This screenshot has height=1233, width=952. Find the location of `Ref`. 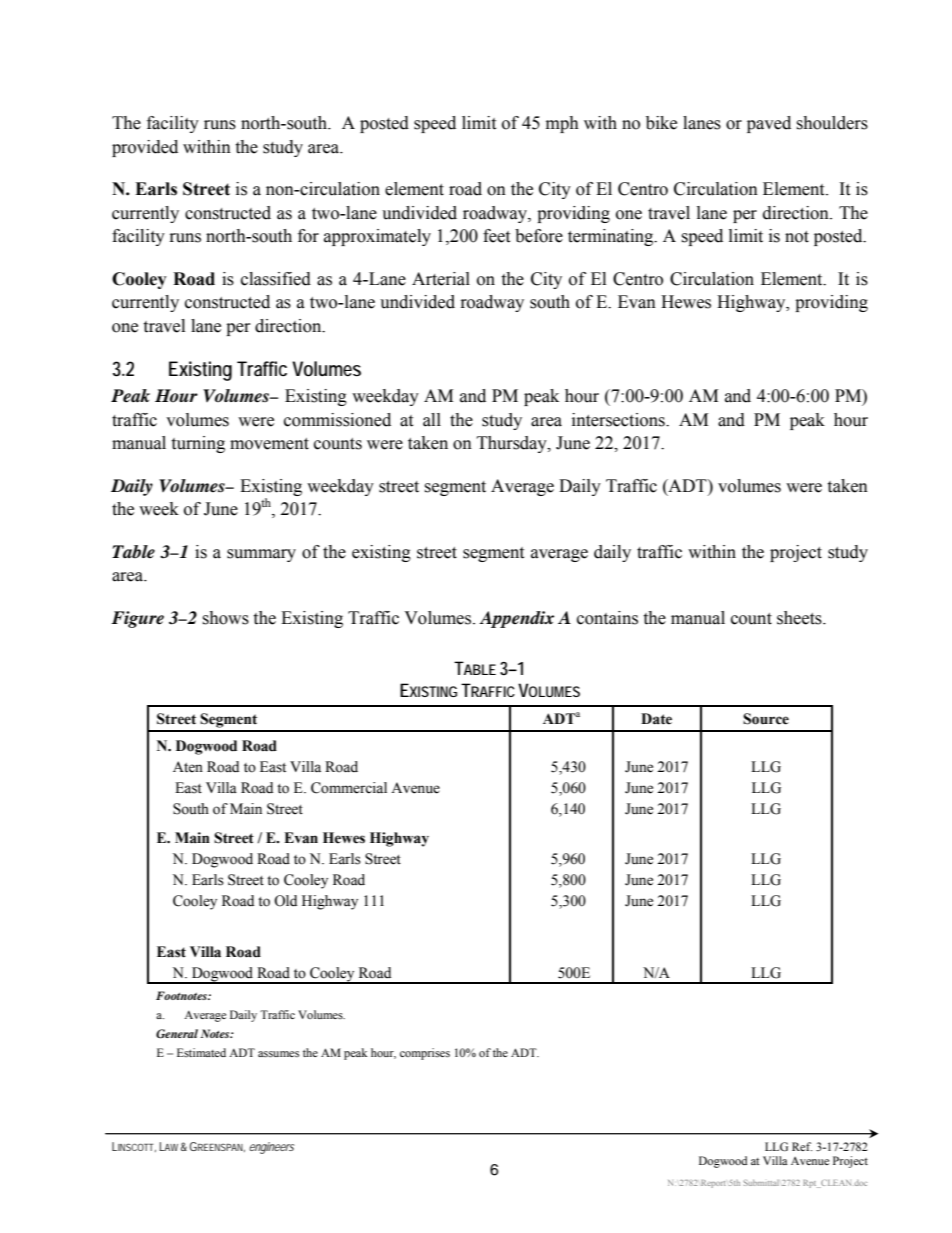

Ref is located at coordinates (802, 1146).
